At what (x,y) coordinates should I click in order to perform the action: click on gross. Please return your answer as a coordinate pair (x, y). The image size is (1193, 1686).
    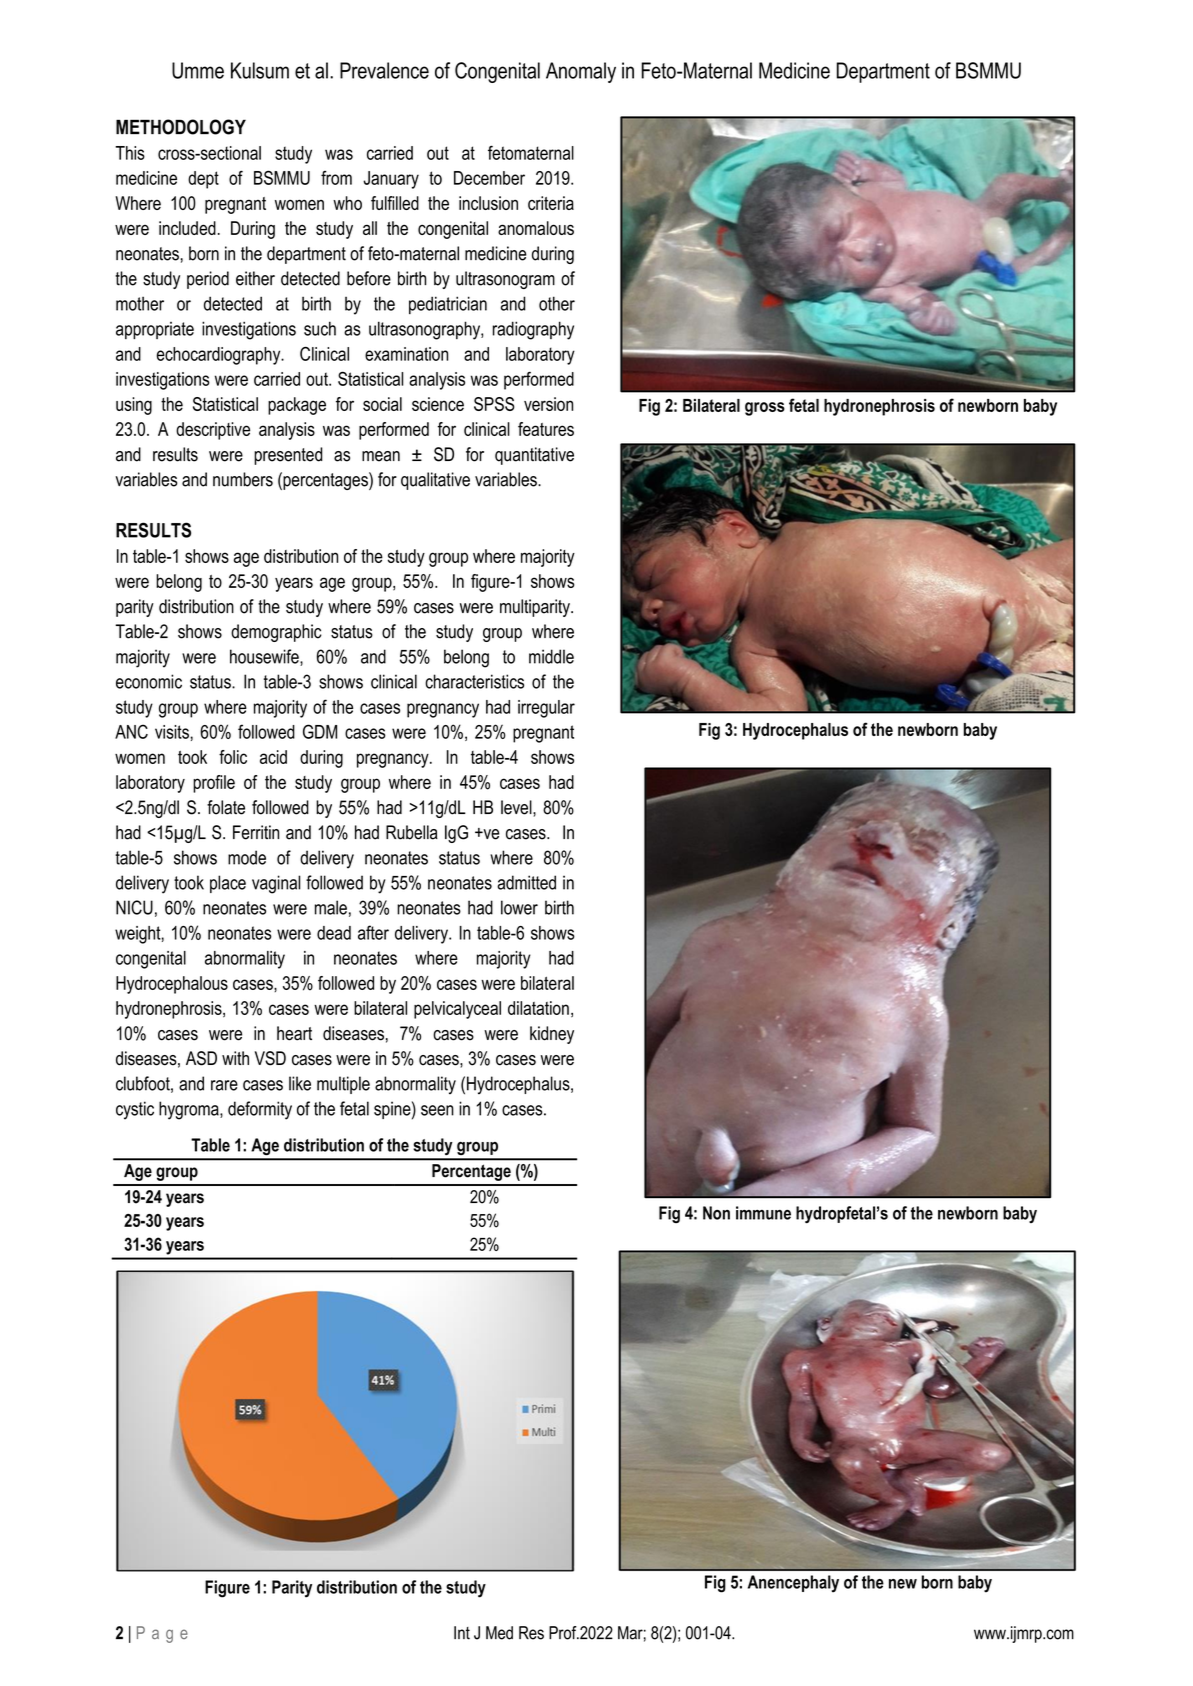
    Looking at the image, I should click on (765, 409).
